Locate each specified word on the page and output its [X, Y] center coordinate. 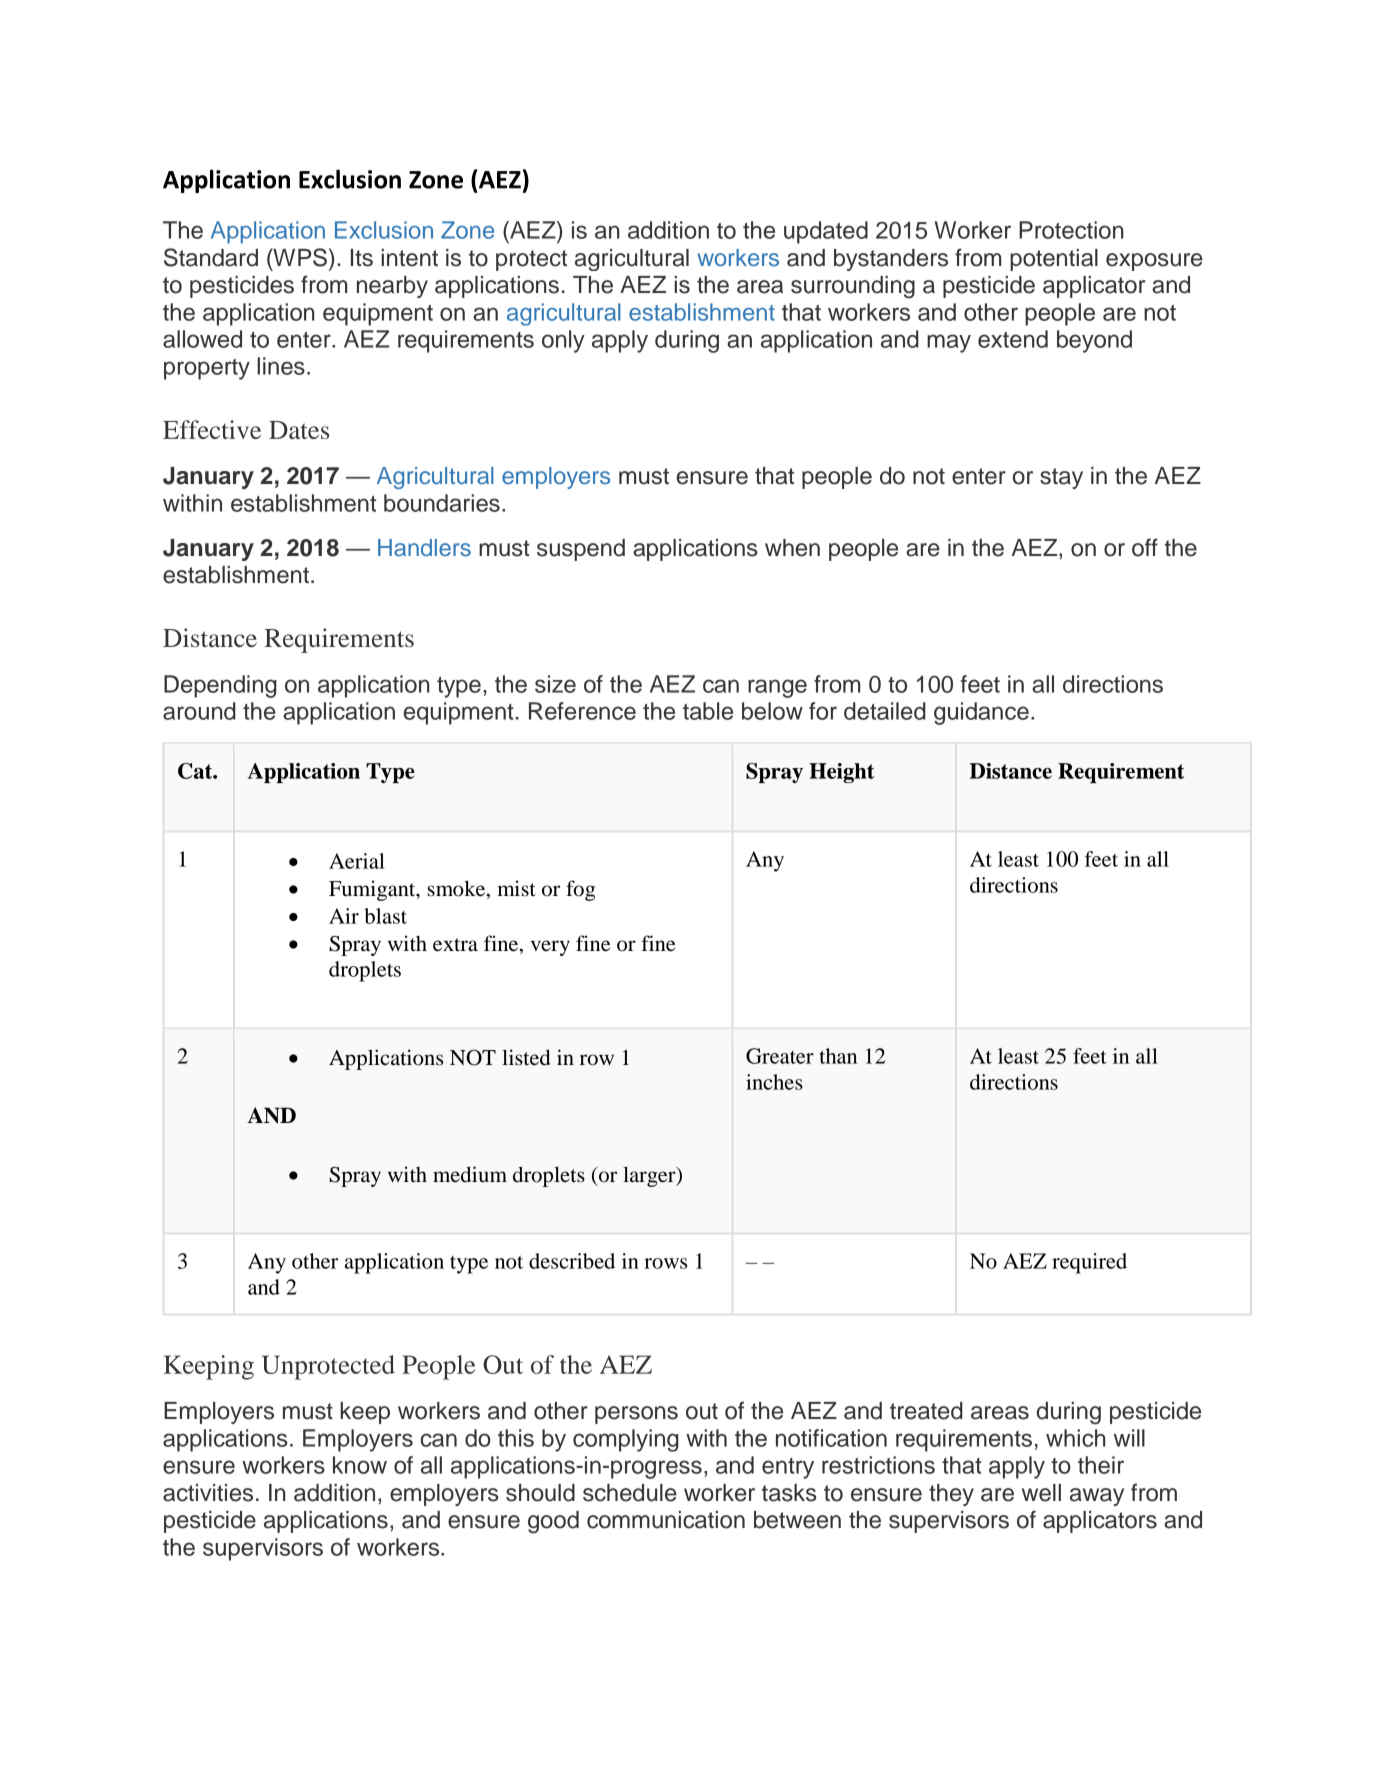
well [1041, 1493]
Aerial [357, 861]
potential [1054, 260]
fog [580, 890]
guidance [981, 713]
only [563, 341]
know [360, 1465]
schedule [630, 1493]
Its [362, 258]
